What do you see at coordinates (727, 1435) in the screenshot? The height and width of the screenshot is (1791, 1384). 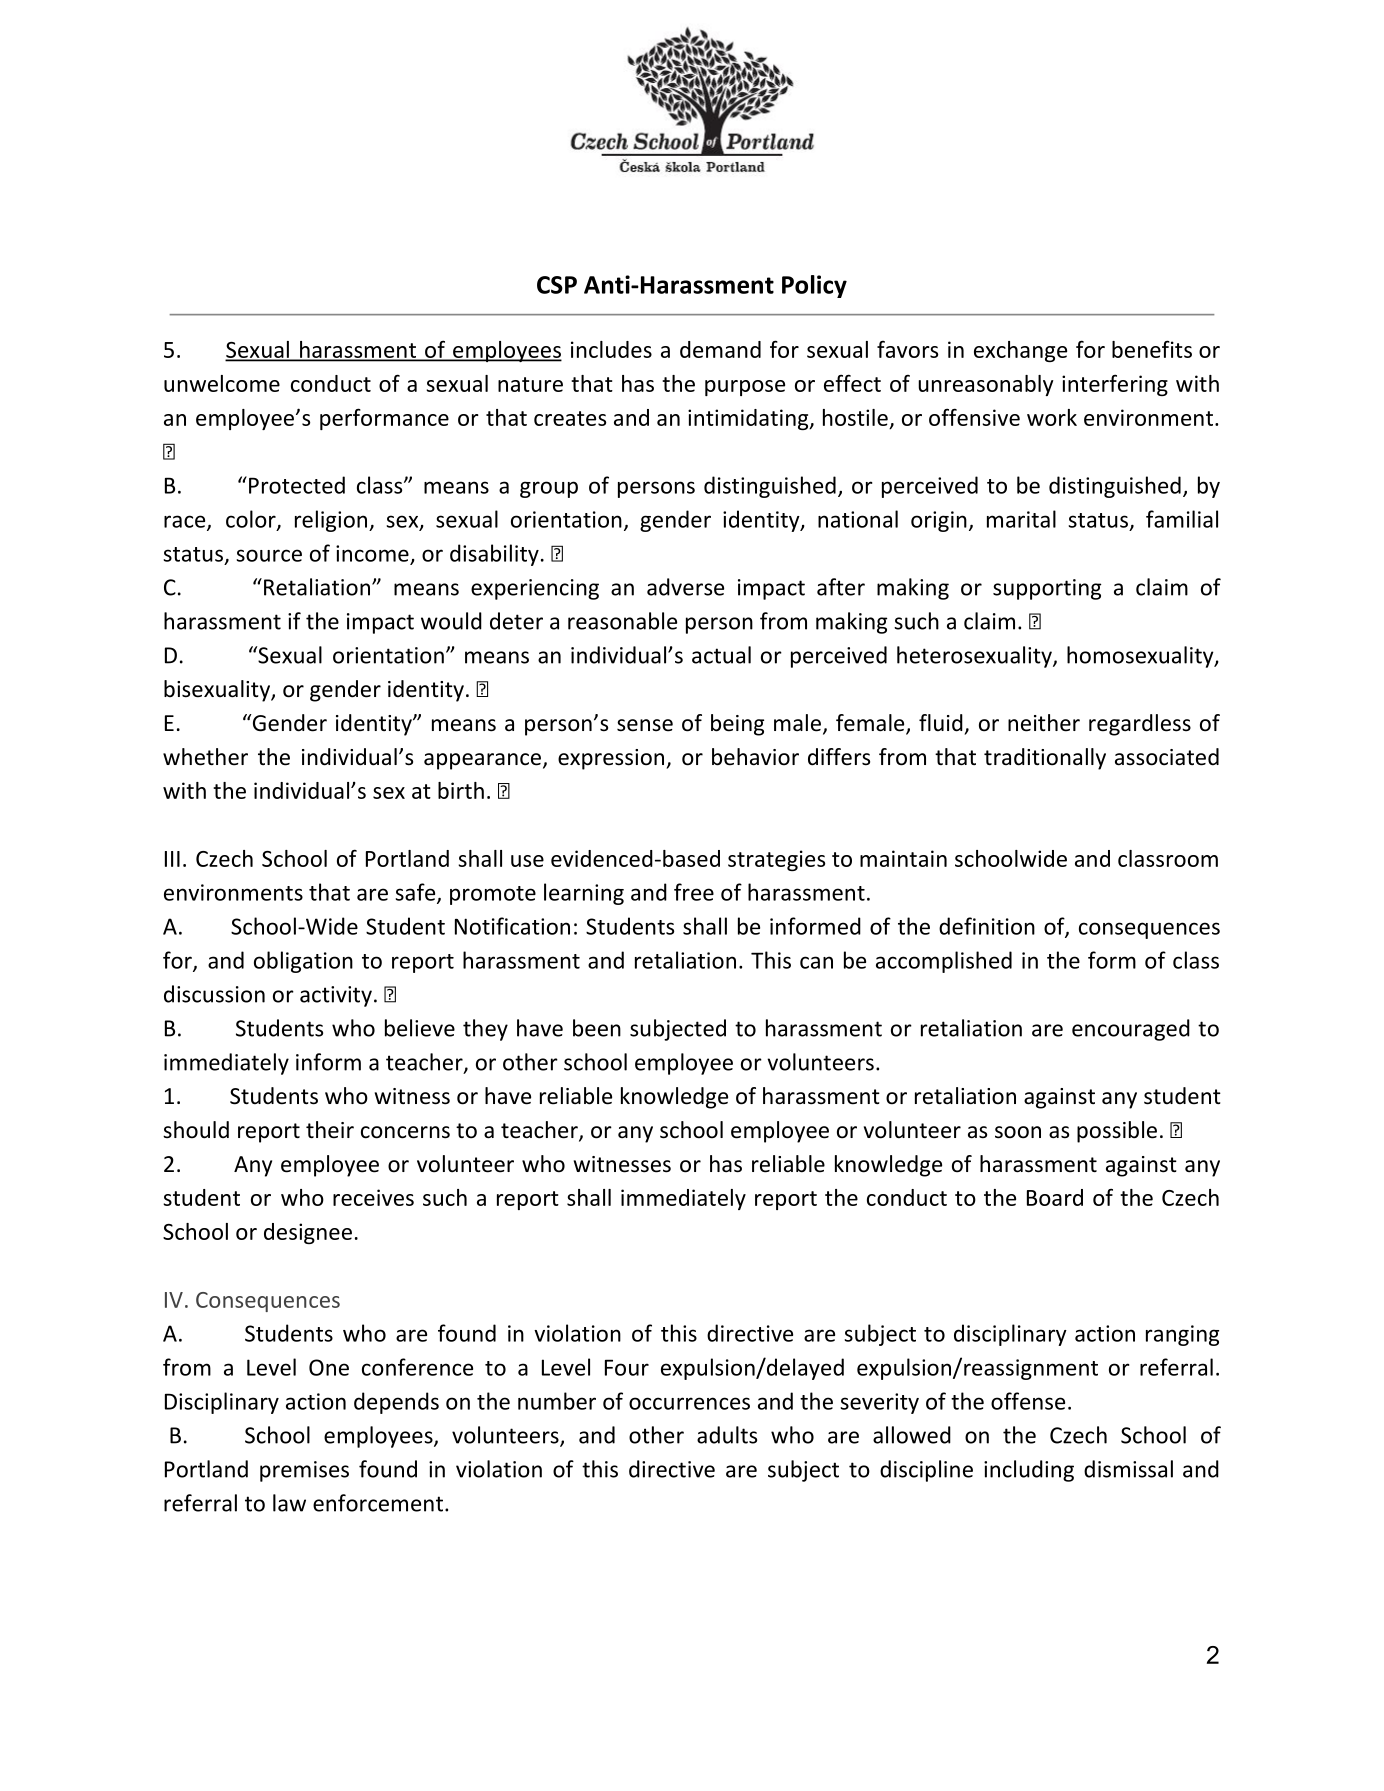 I see `adults` at bounding box center [727, 1435].
